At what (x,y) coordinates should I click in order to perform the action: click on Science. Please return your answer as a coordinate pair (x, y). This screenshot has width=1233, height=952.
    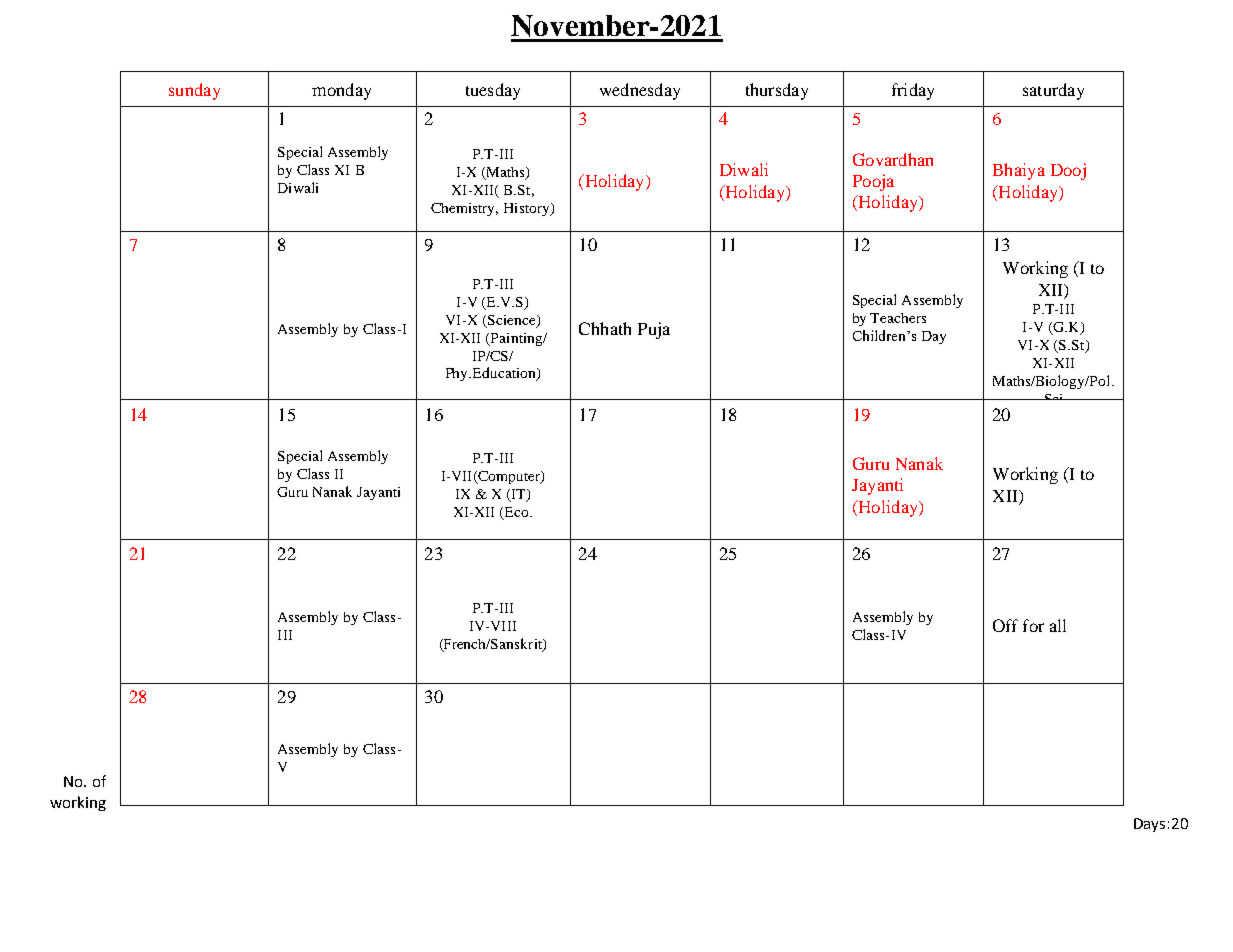
    Looking at the image, I should click on (511, 321).
